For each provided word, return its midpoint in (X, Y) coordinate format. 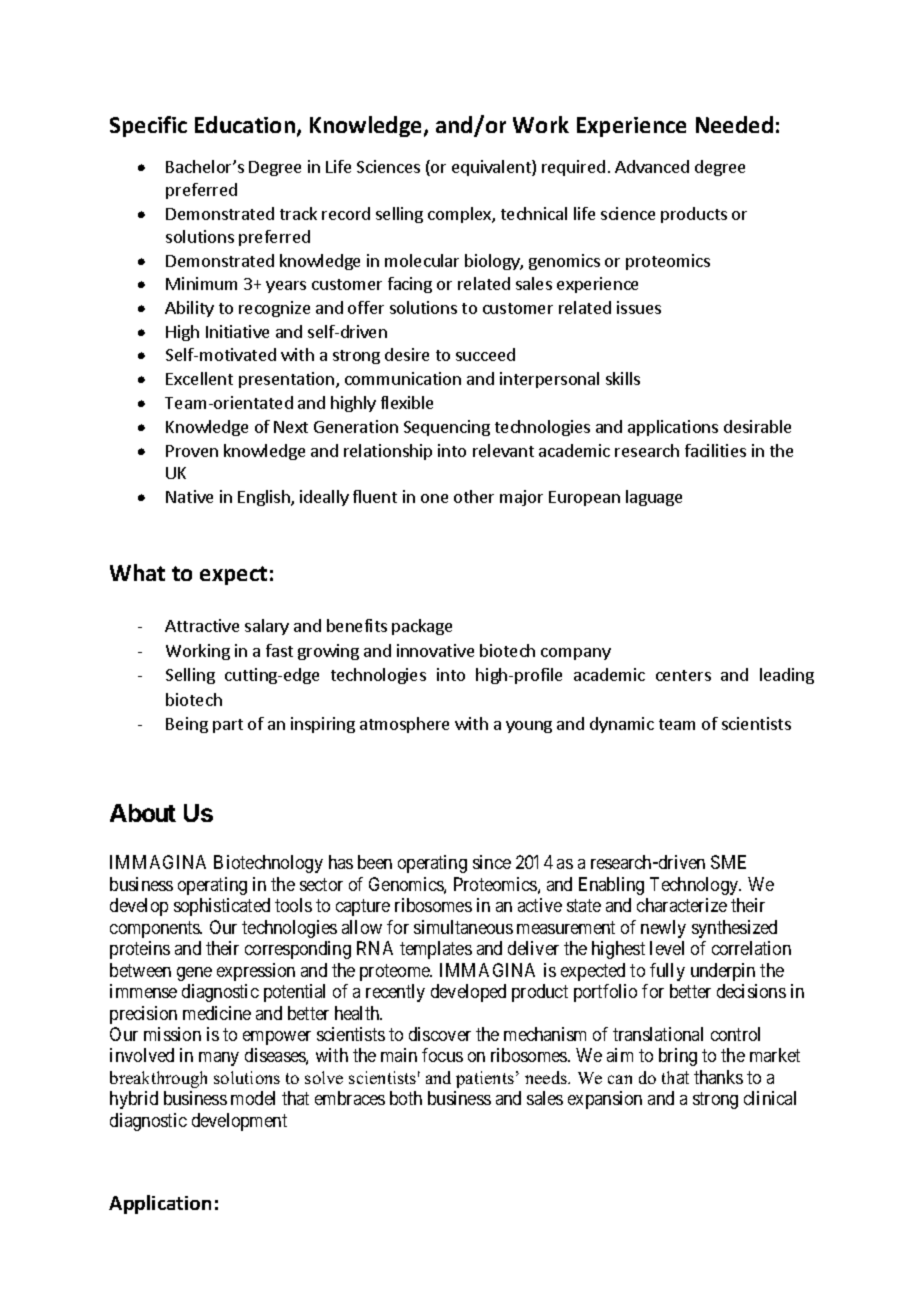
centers (683, 675)
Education (245, 124)
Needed (734, 124)
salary (267, 627)
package (422, 627)
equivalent (492, 168)
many (219, 1059)
